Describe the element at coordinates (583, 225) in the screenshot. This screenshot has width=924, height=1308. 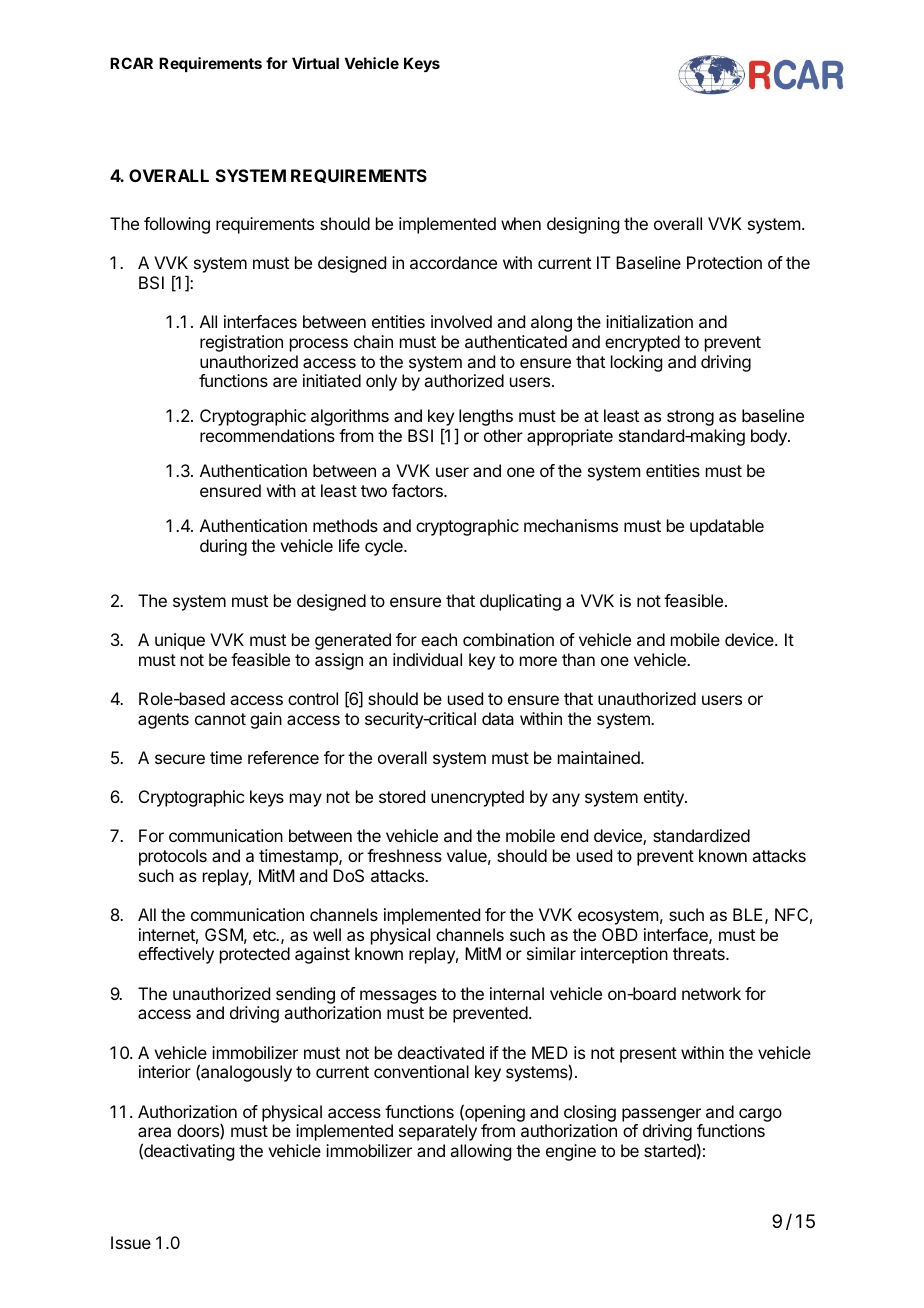
I see `designing` at that location.
